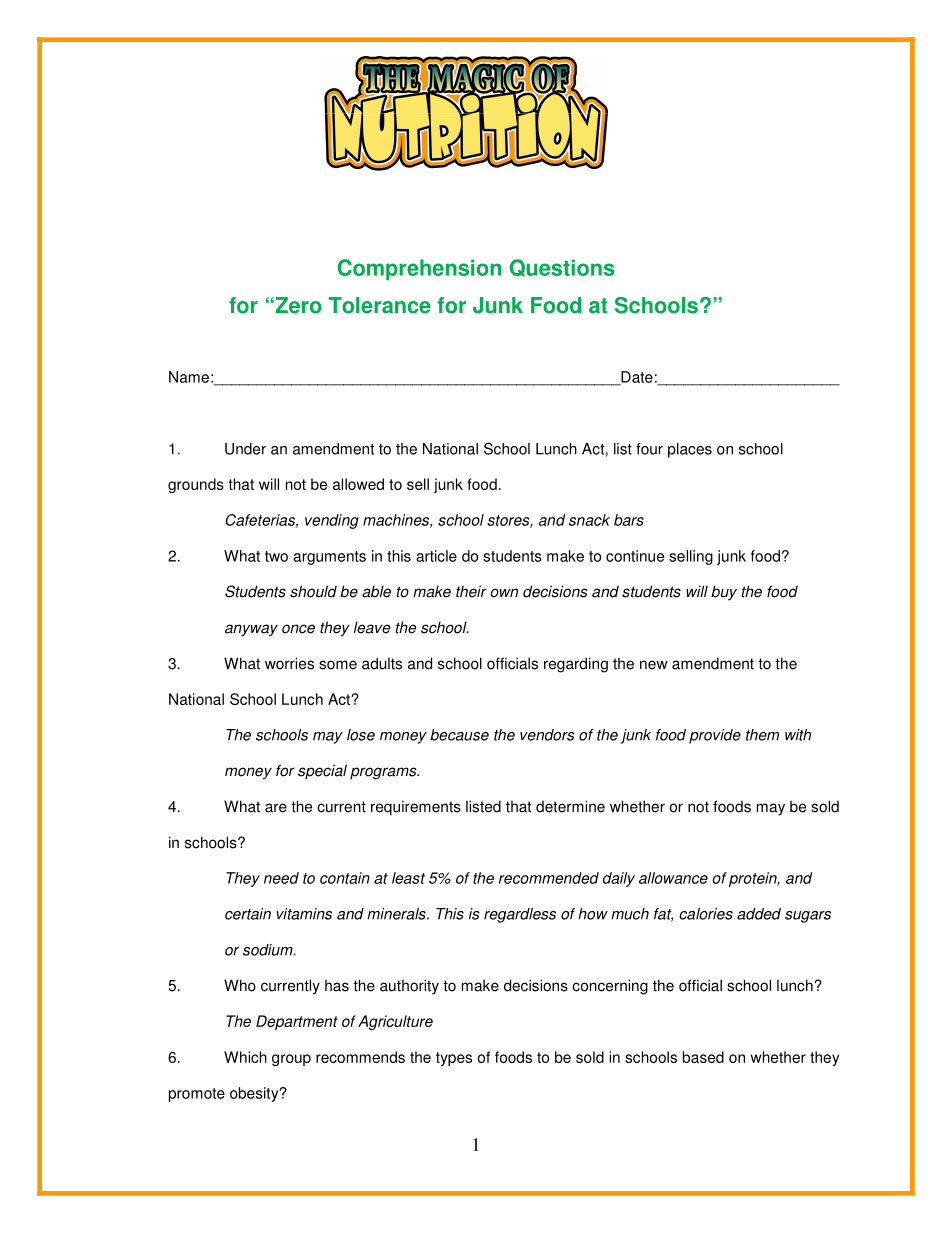 This screenshot has height=1233, width=952. I want to click on places, so click(690, 450).
